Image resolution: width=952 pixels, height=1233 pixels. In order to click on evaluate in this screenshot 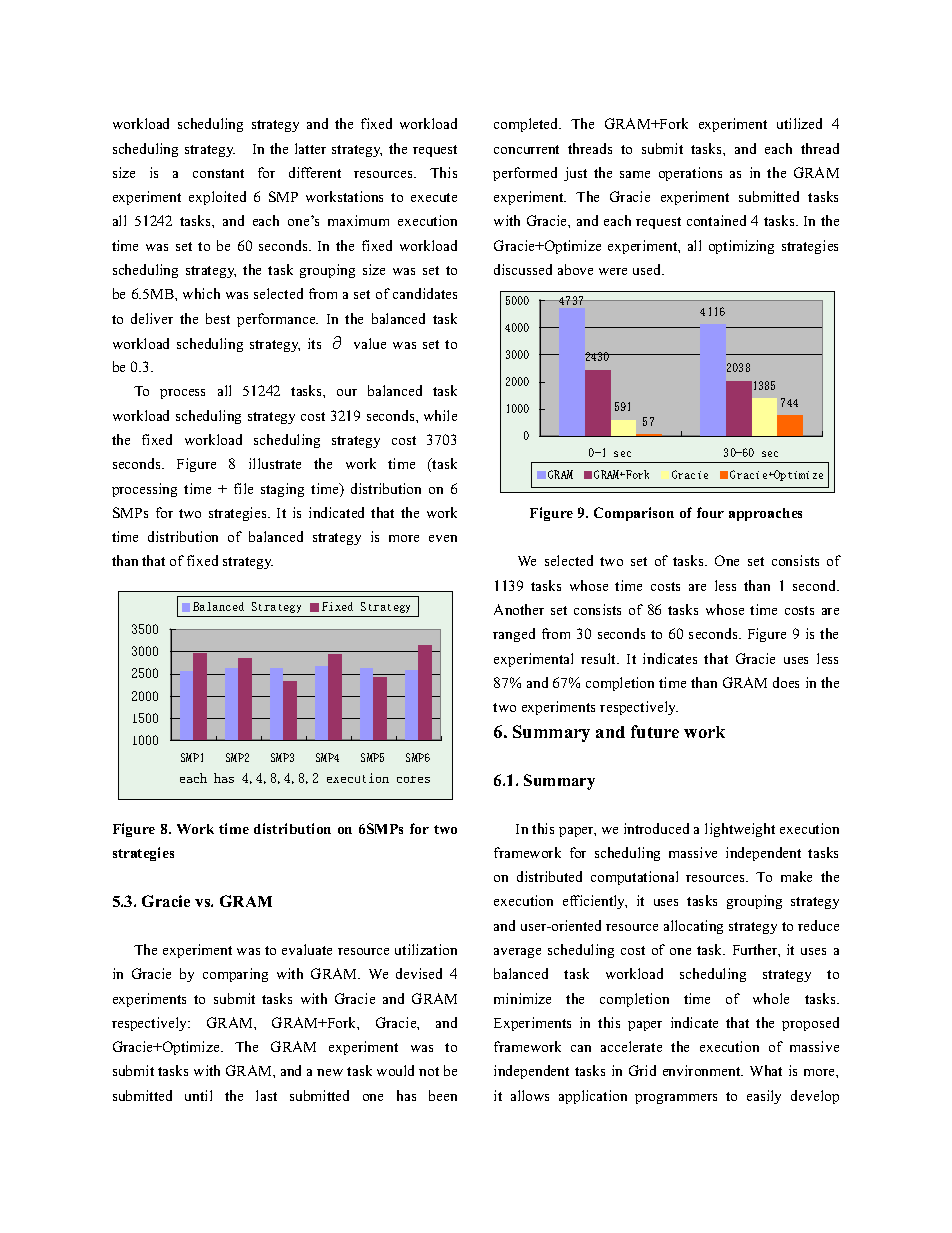, I will do `click(307, 949)`.
